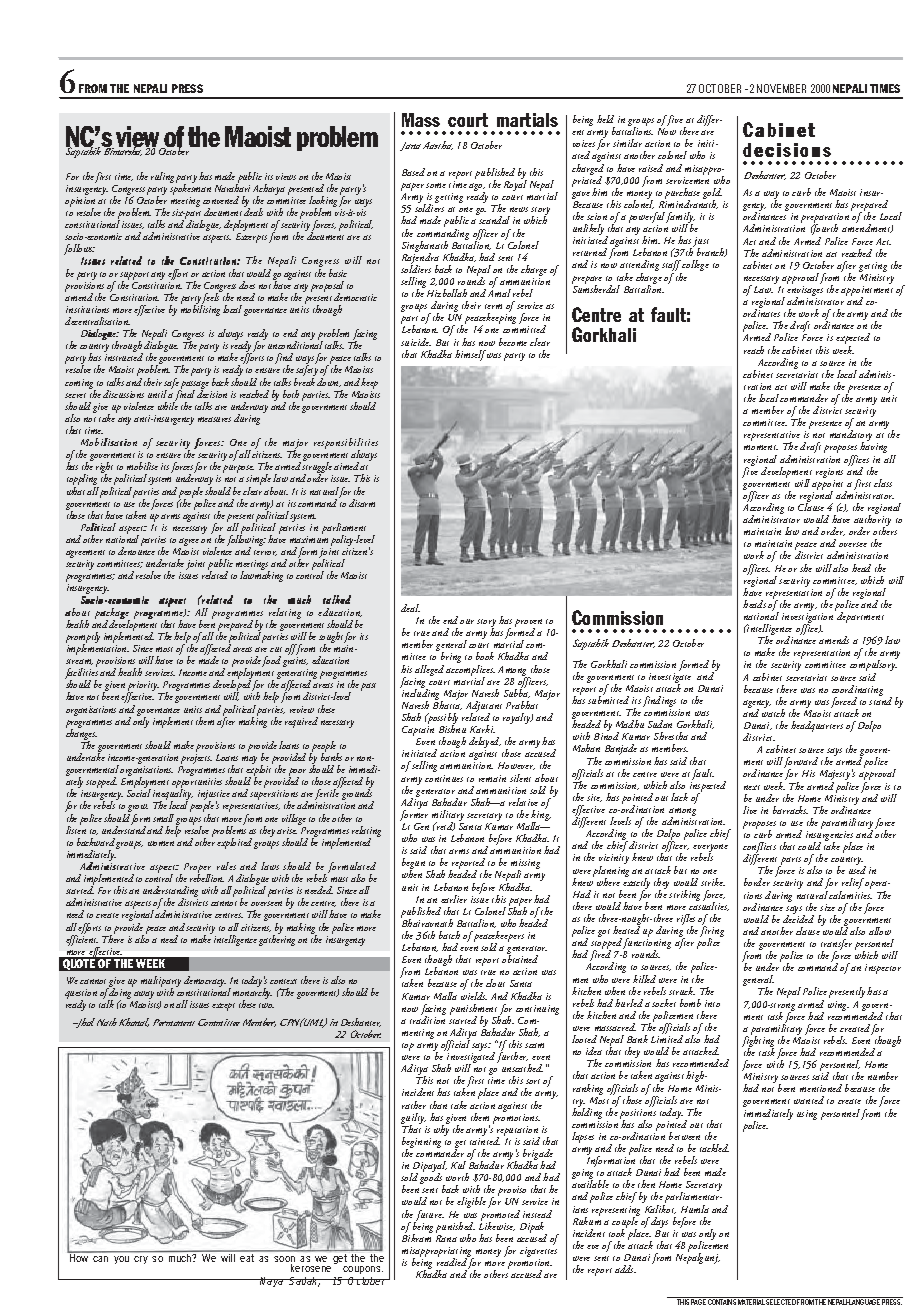 The height and width of the image is (1316, 915). Describe the element at coordinates (470, 671) in the image. I see `accomplices` at that location.
